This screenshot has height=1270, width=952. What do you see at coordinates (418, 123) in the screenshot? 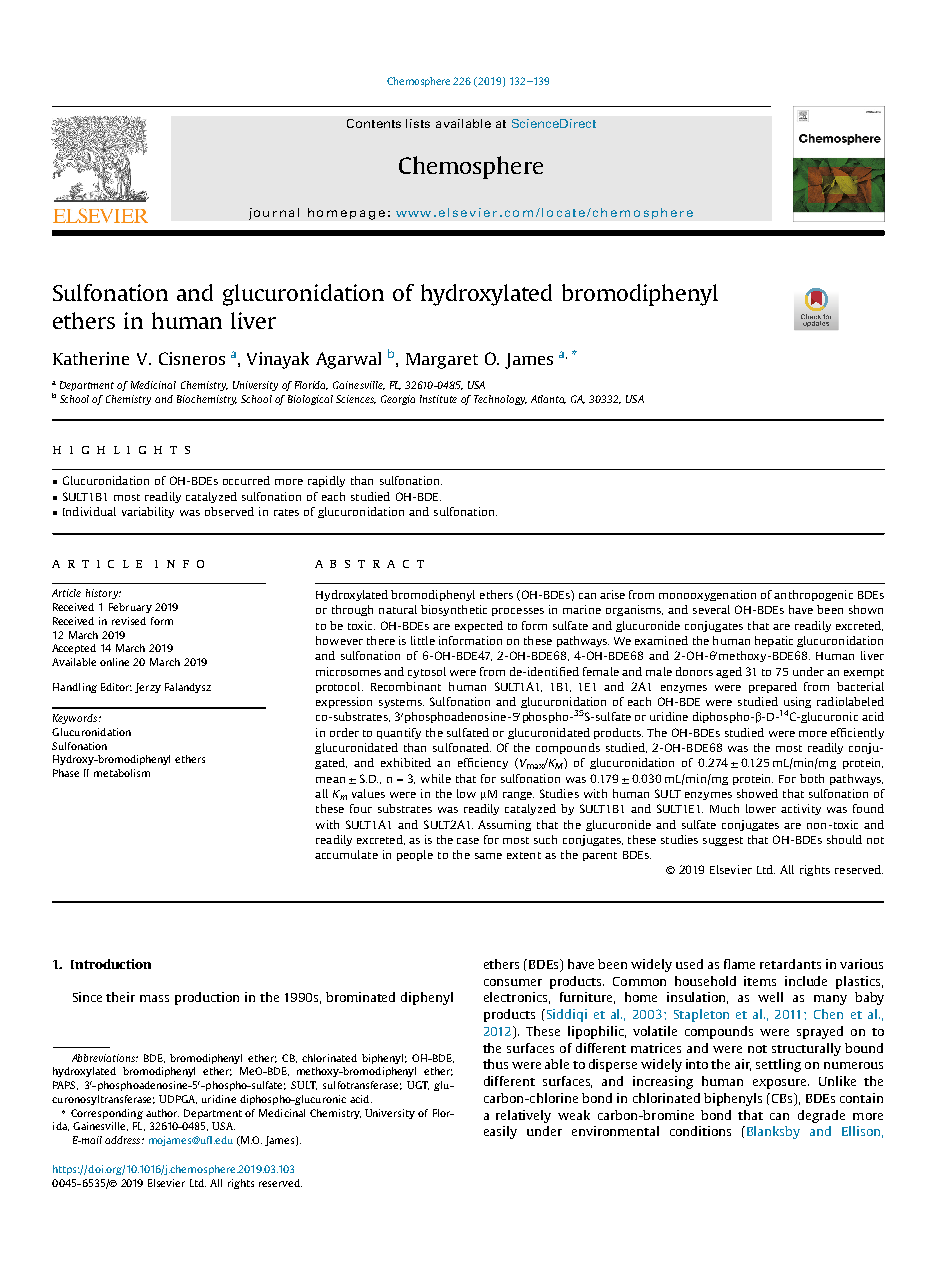
I see `lists` at bounding box center [418, 123].
